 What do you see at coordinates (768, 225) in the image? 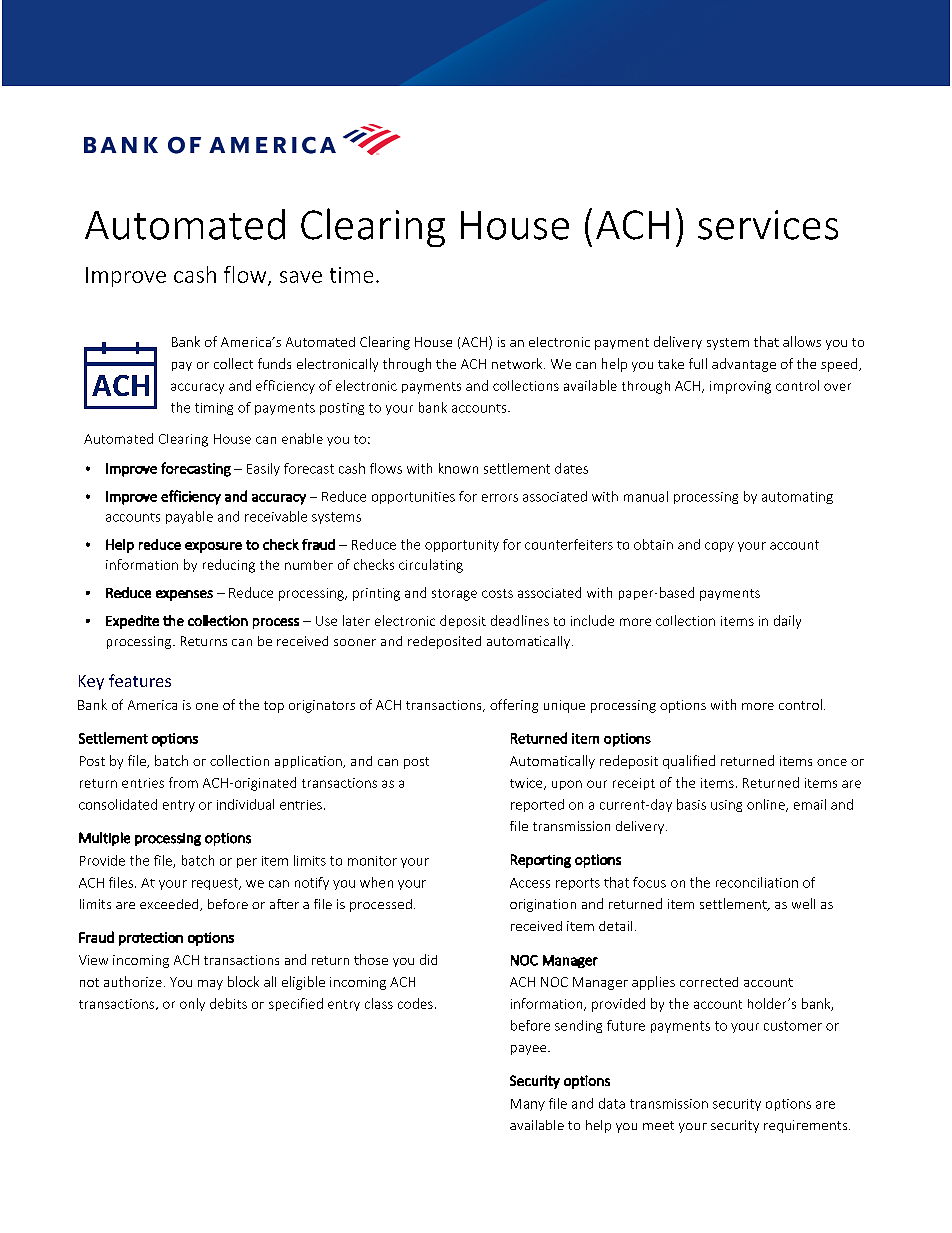
I see `services` at bounding box center [768, 225].
